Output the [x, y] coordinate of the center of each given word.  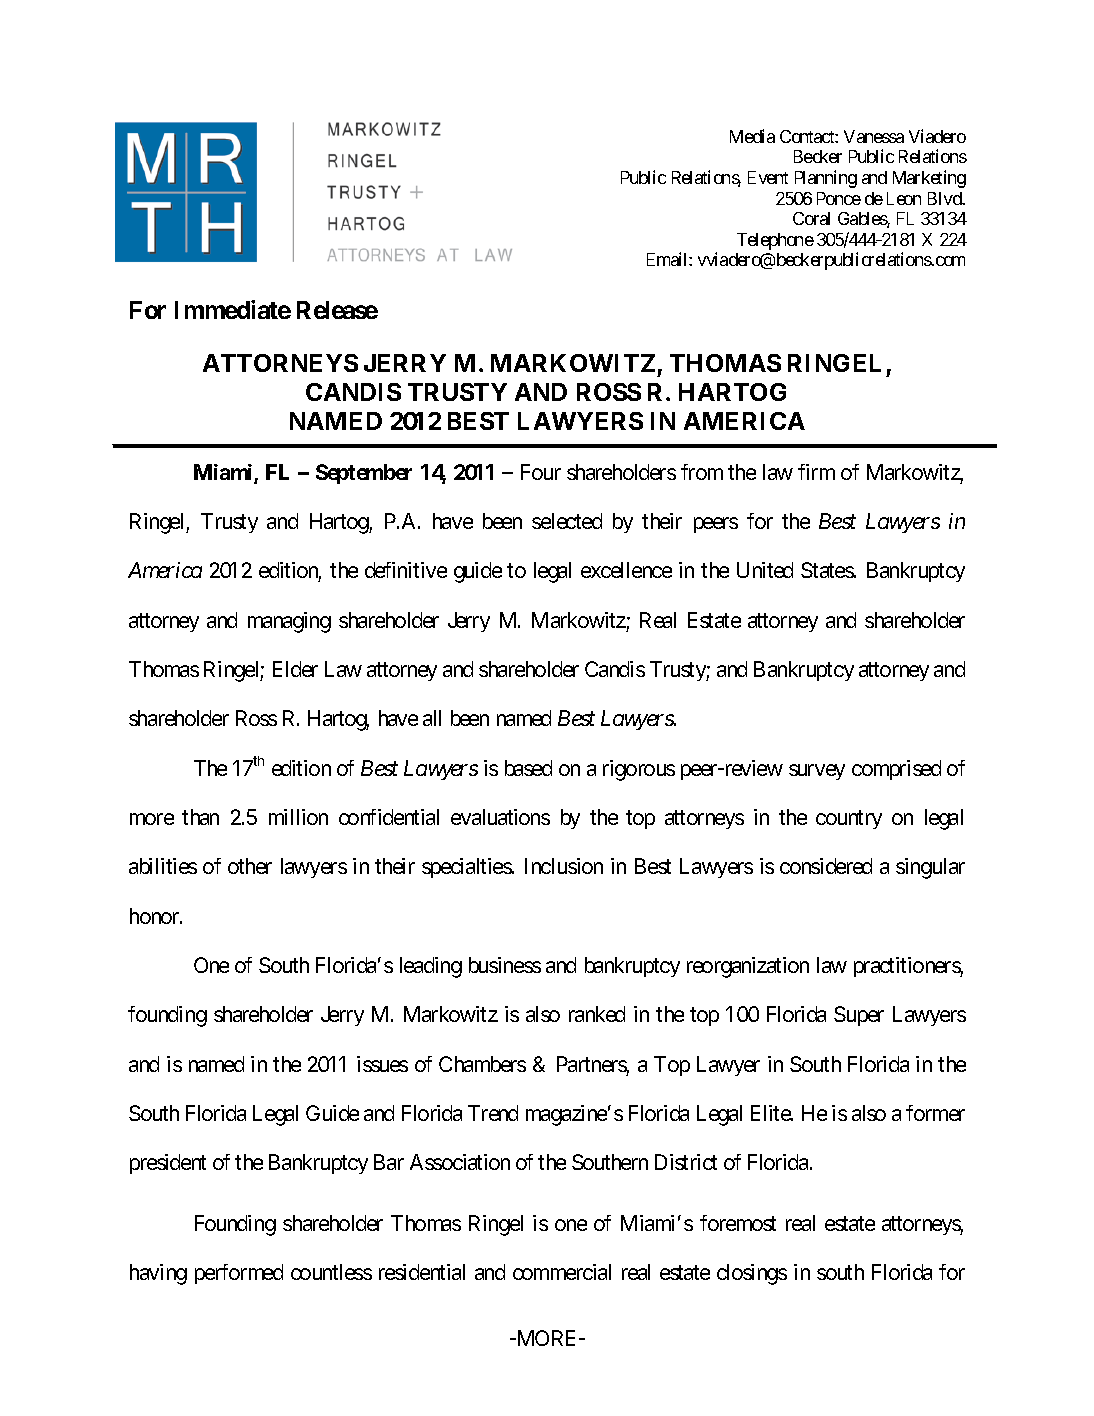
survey [817, 772]
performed [239, 1274]
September [364, 474]
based [528, 768]
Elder [295, 669]
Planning [826, 179]
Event [768, 177]
